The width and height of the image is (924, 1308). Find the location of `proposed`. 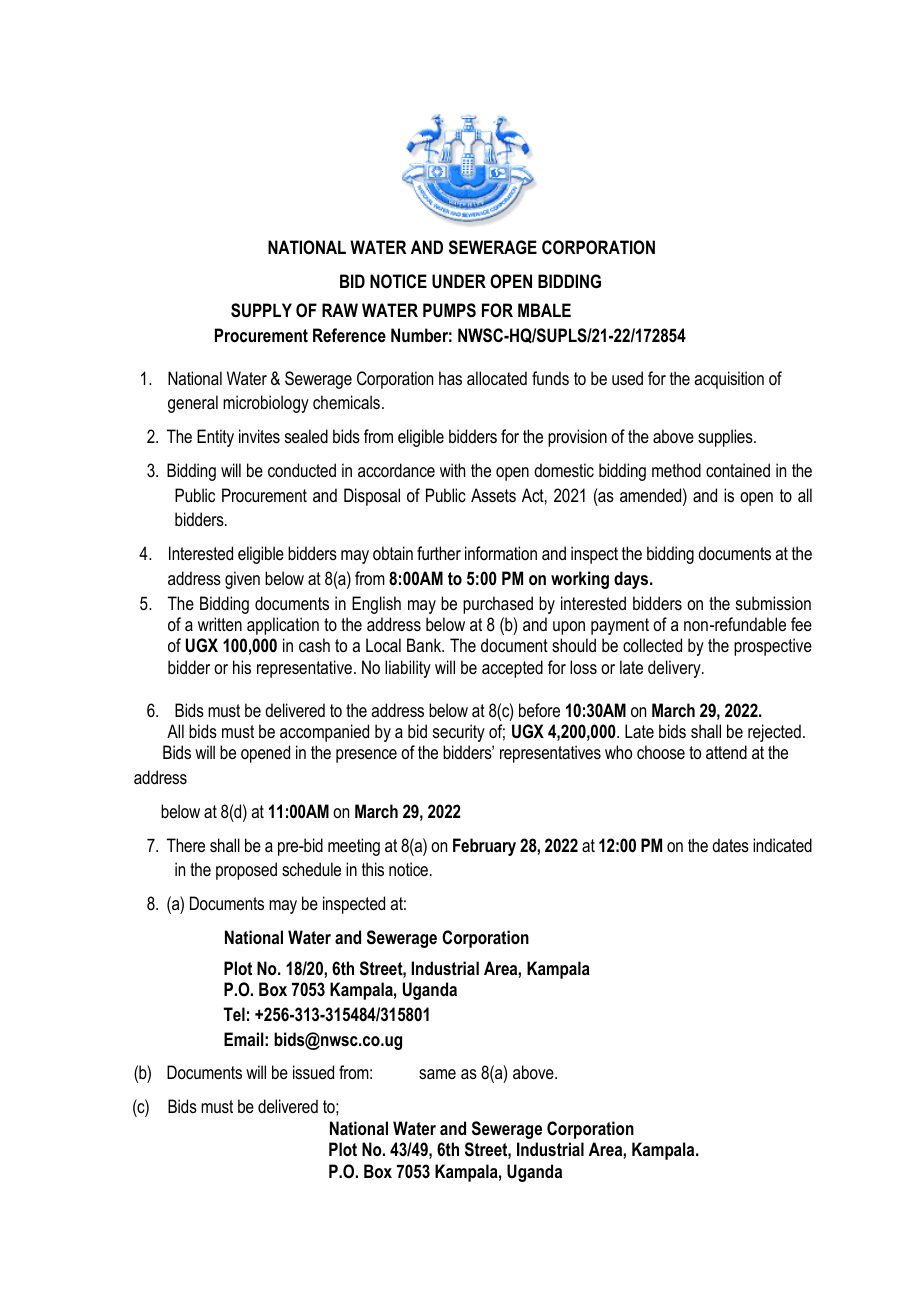

proposed is located at coordinates (246, 871).
